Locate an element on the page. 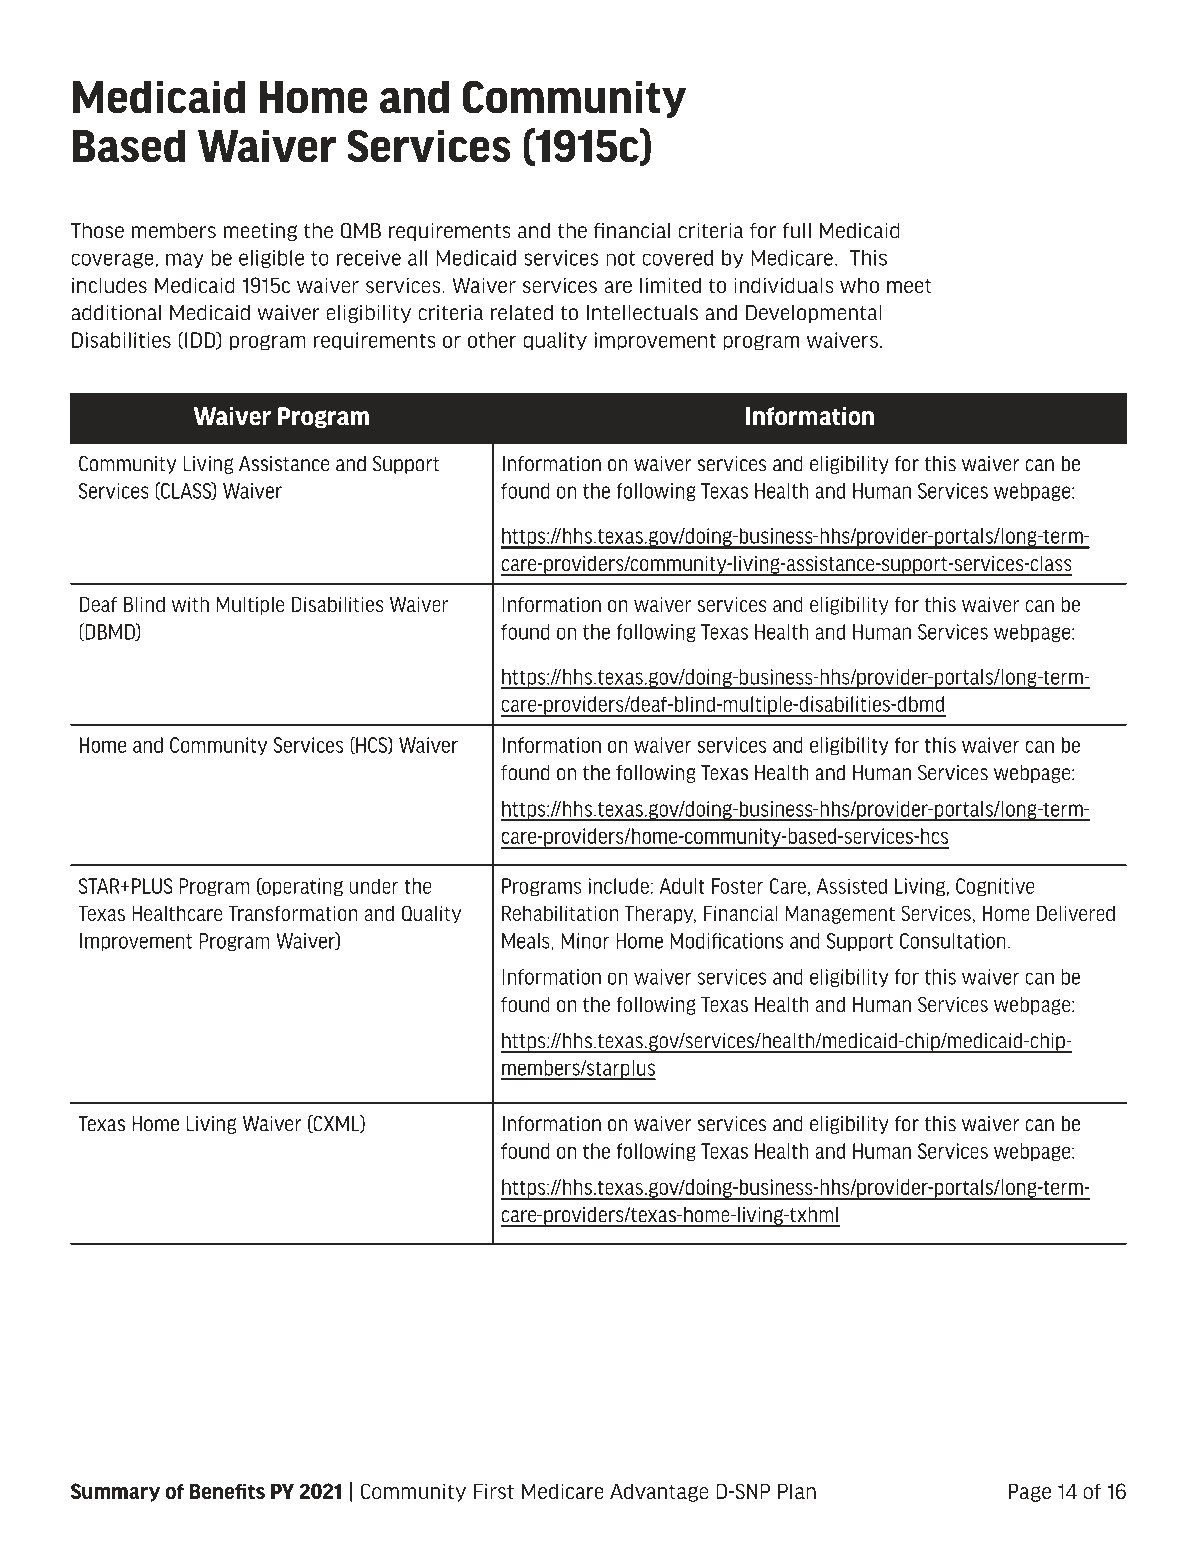 This image has width=1197, height=1549. Transformation is located at coordinates (293, 913).
